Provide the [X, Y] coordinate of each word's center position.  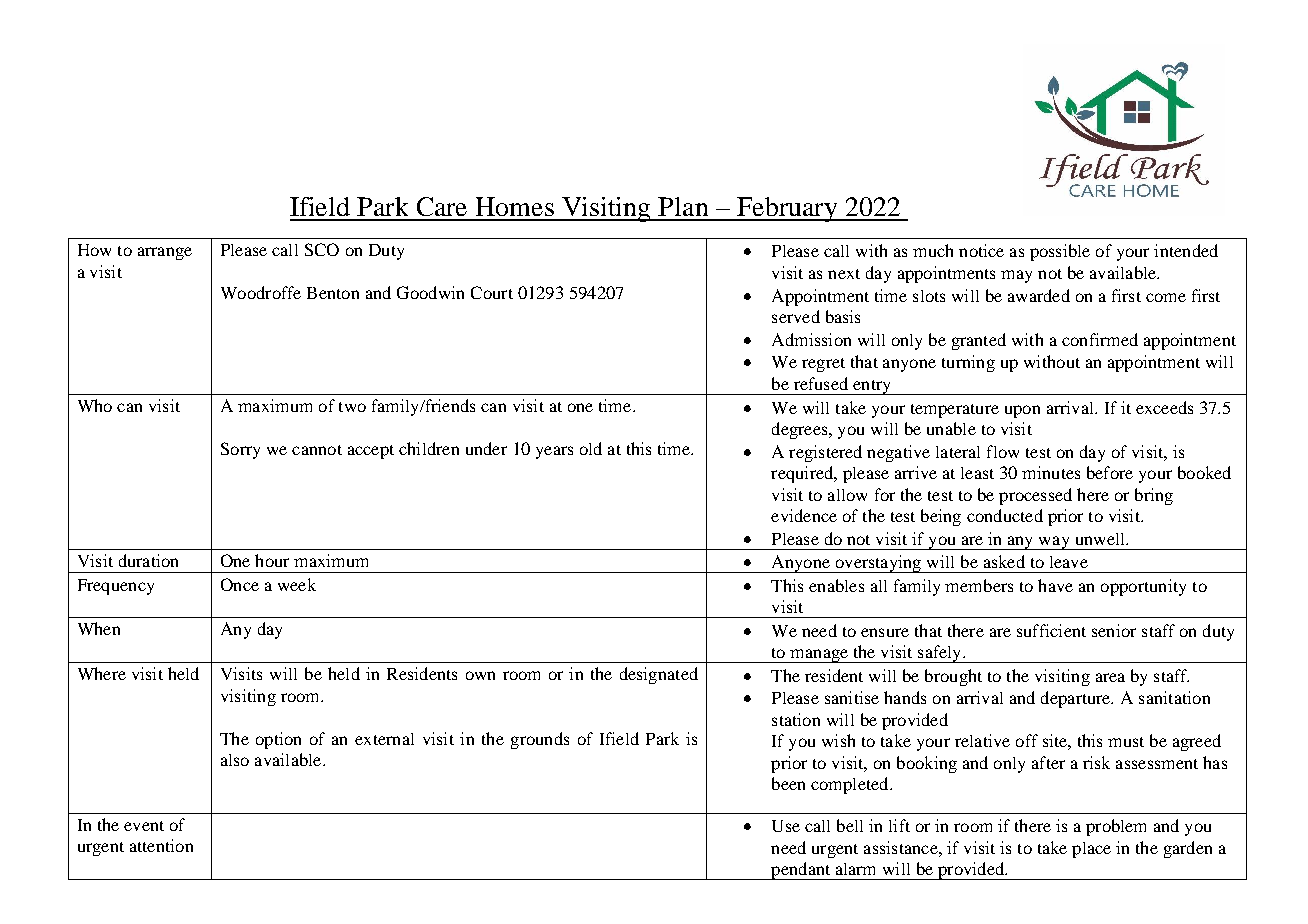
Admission [811, 339]
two [352, 407]
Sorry [240, 450]
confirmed [1100, 339]
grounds [540, 740]
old [591, 448]
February [787, 209]
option [278, 740]
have [1055, 585]
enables [836, 585]
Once [240, 584]
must [1126, 742]
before [1110, 472]
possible [1060, 252]
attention [161, 845]
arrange [165, 253]
